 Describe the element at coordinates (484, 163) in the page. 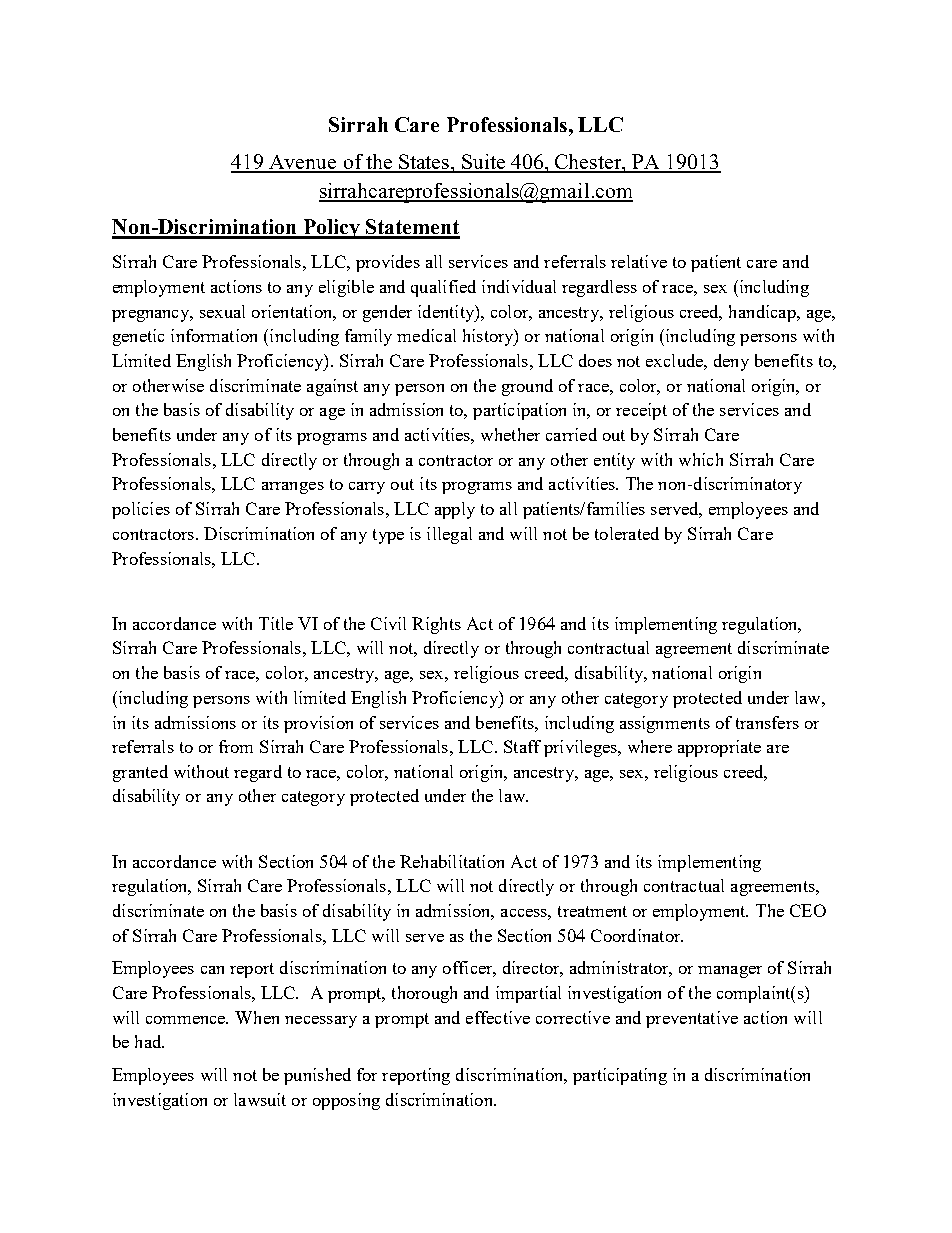

I see `Suite` at that location.
